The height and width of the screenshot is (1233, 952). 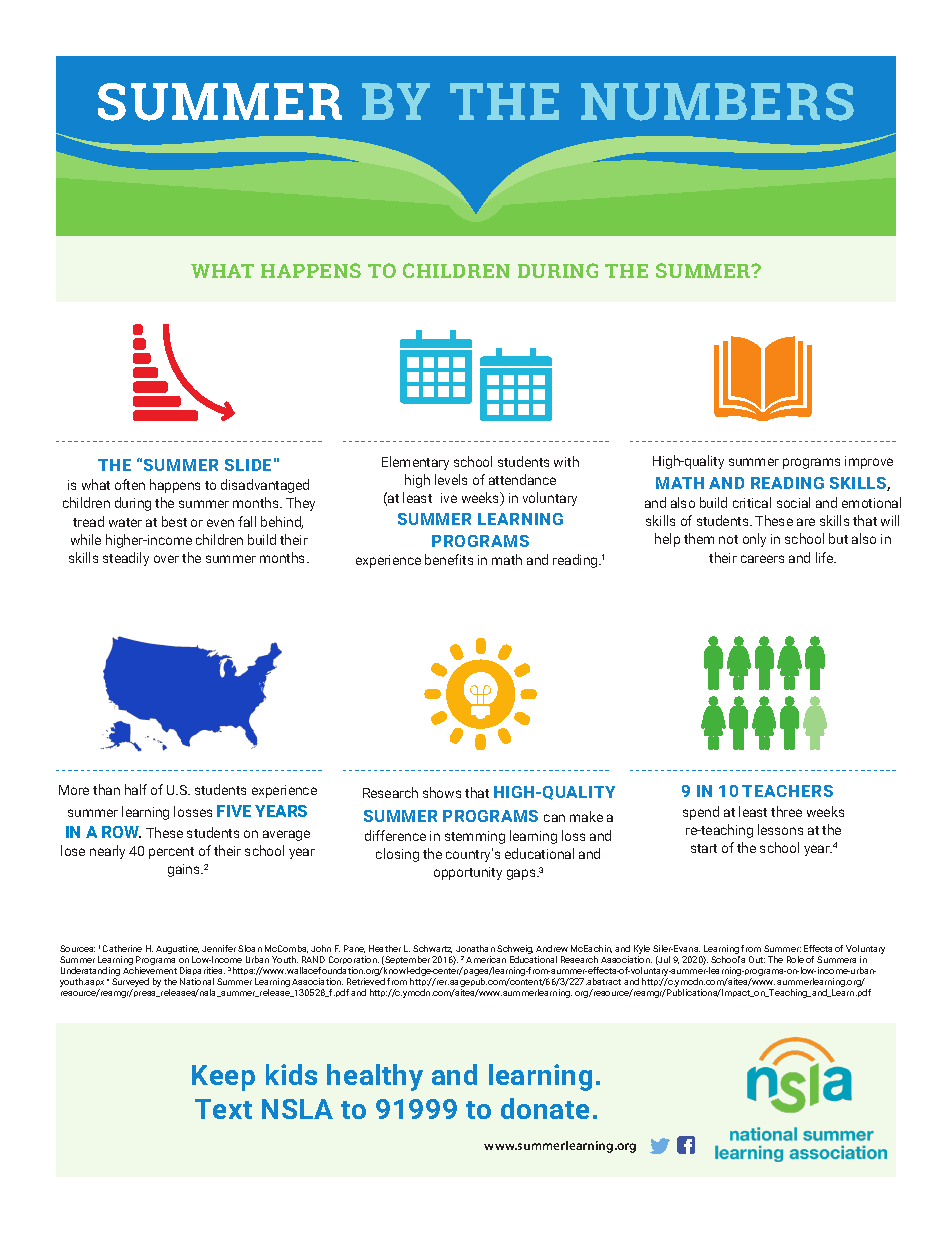 What do you see at coordinates (795, 959) in the screenshot?
I see `Role` at bounding box center [795, 959].
